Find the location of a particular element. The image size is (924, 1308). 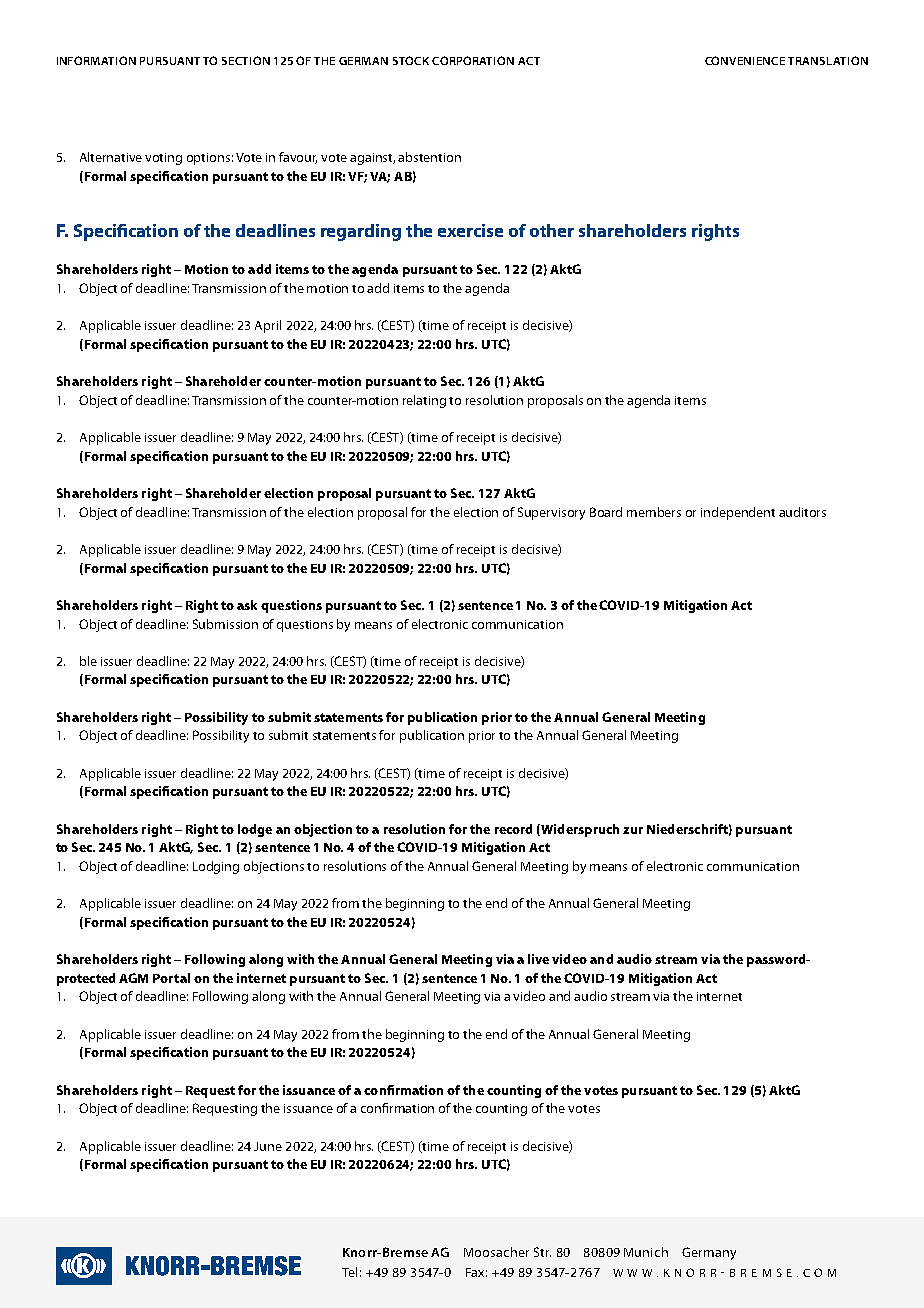

Tel is located at coordinates (349, 1272).
